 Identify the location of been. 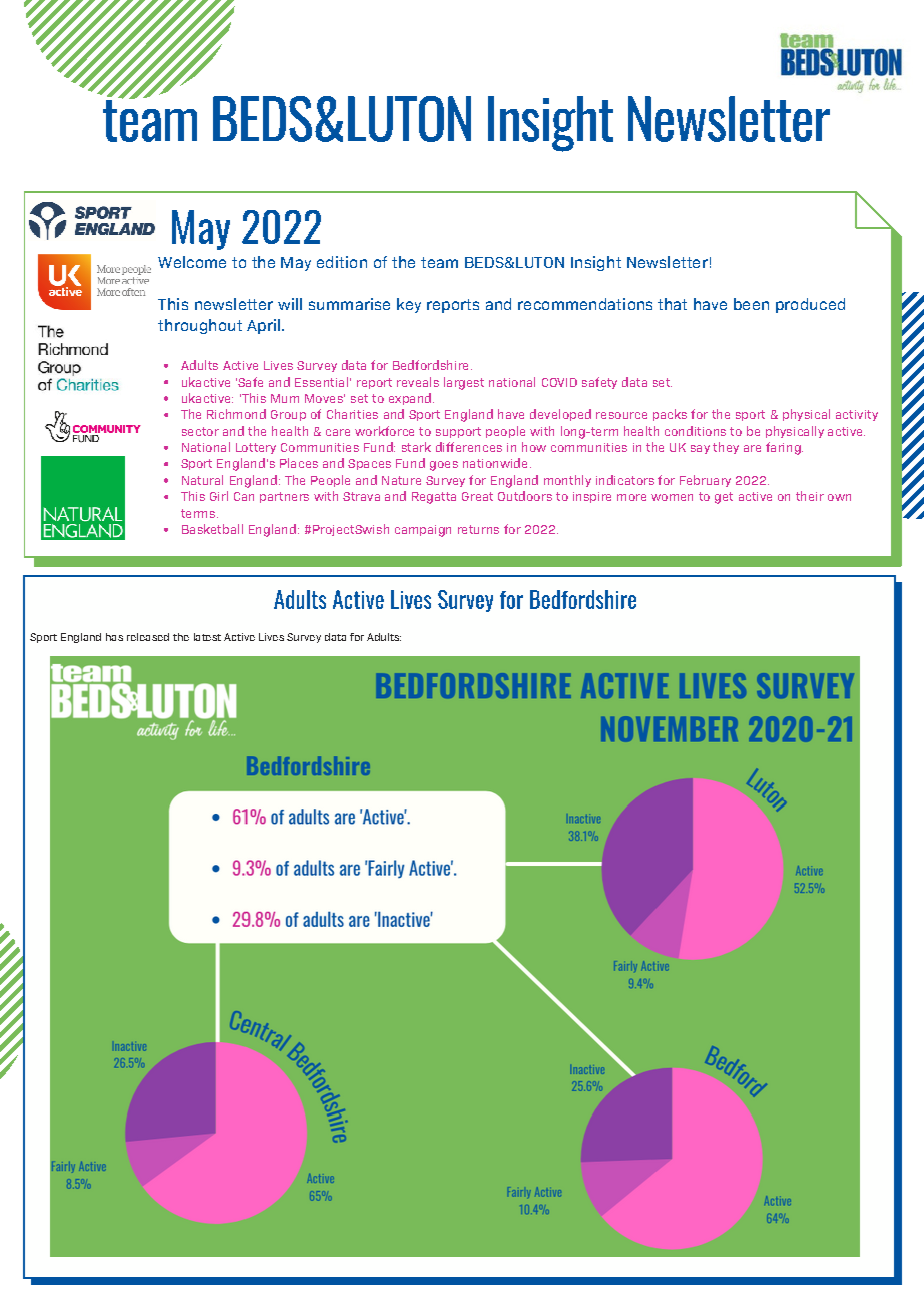
(751, 304).
